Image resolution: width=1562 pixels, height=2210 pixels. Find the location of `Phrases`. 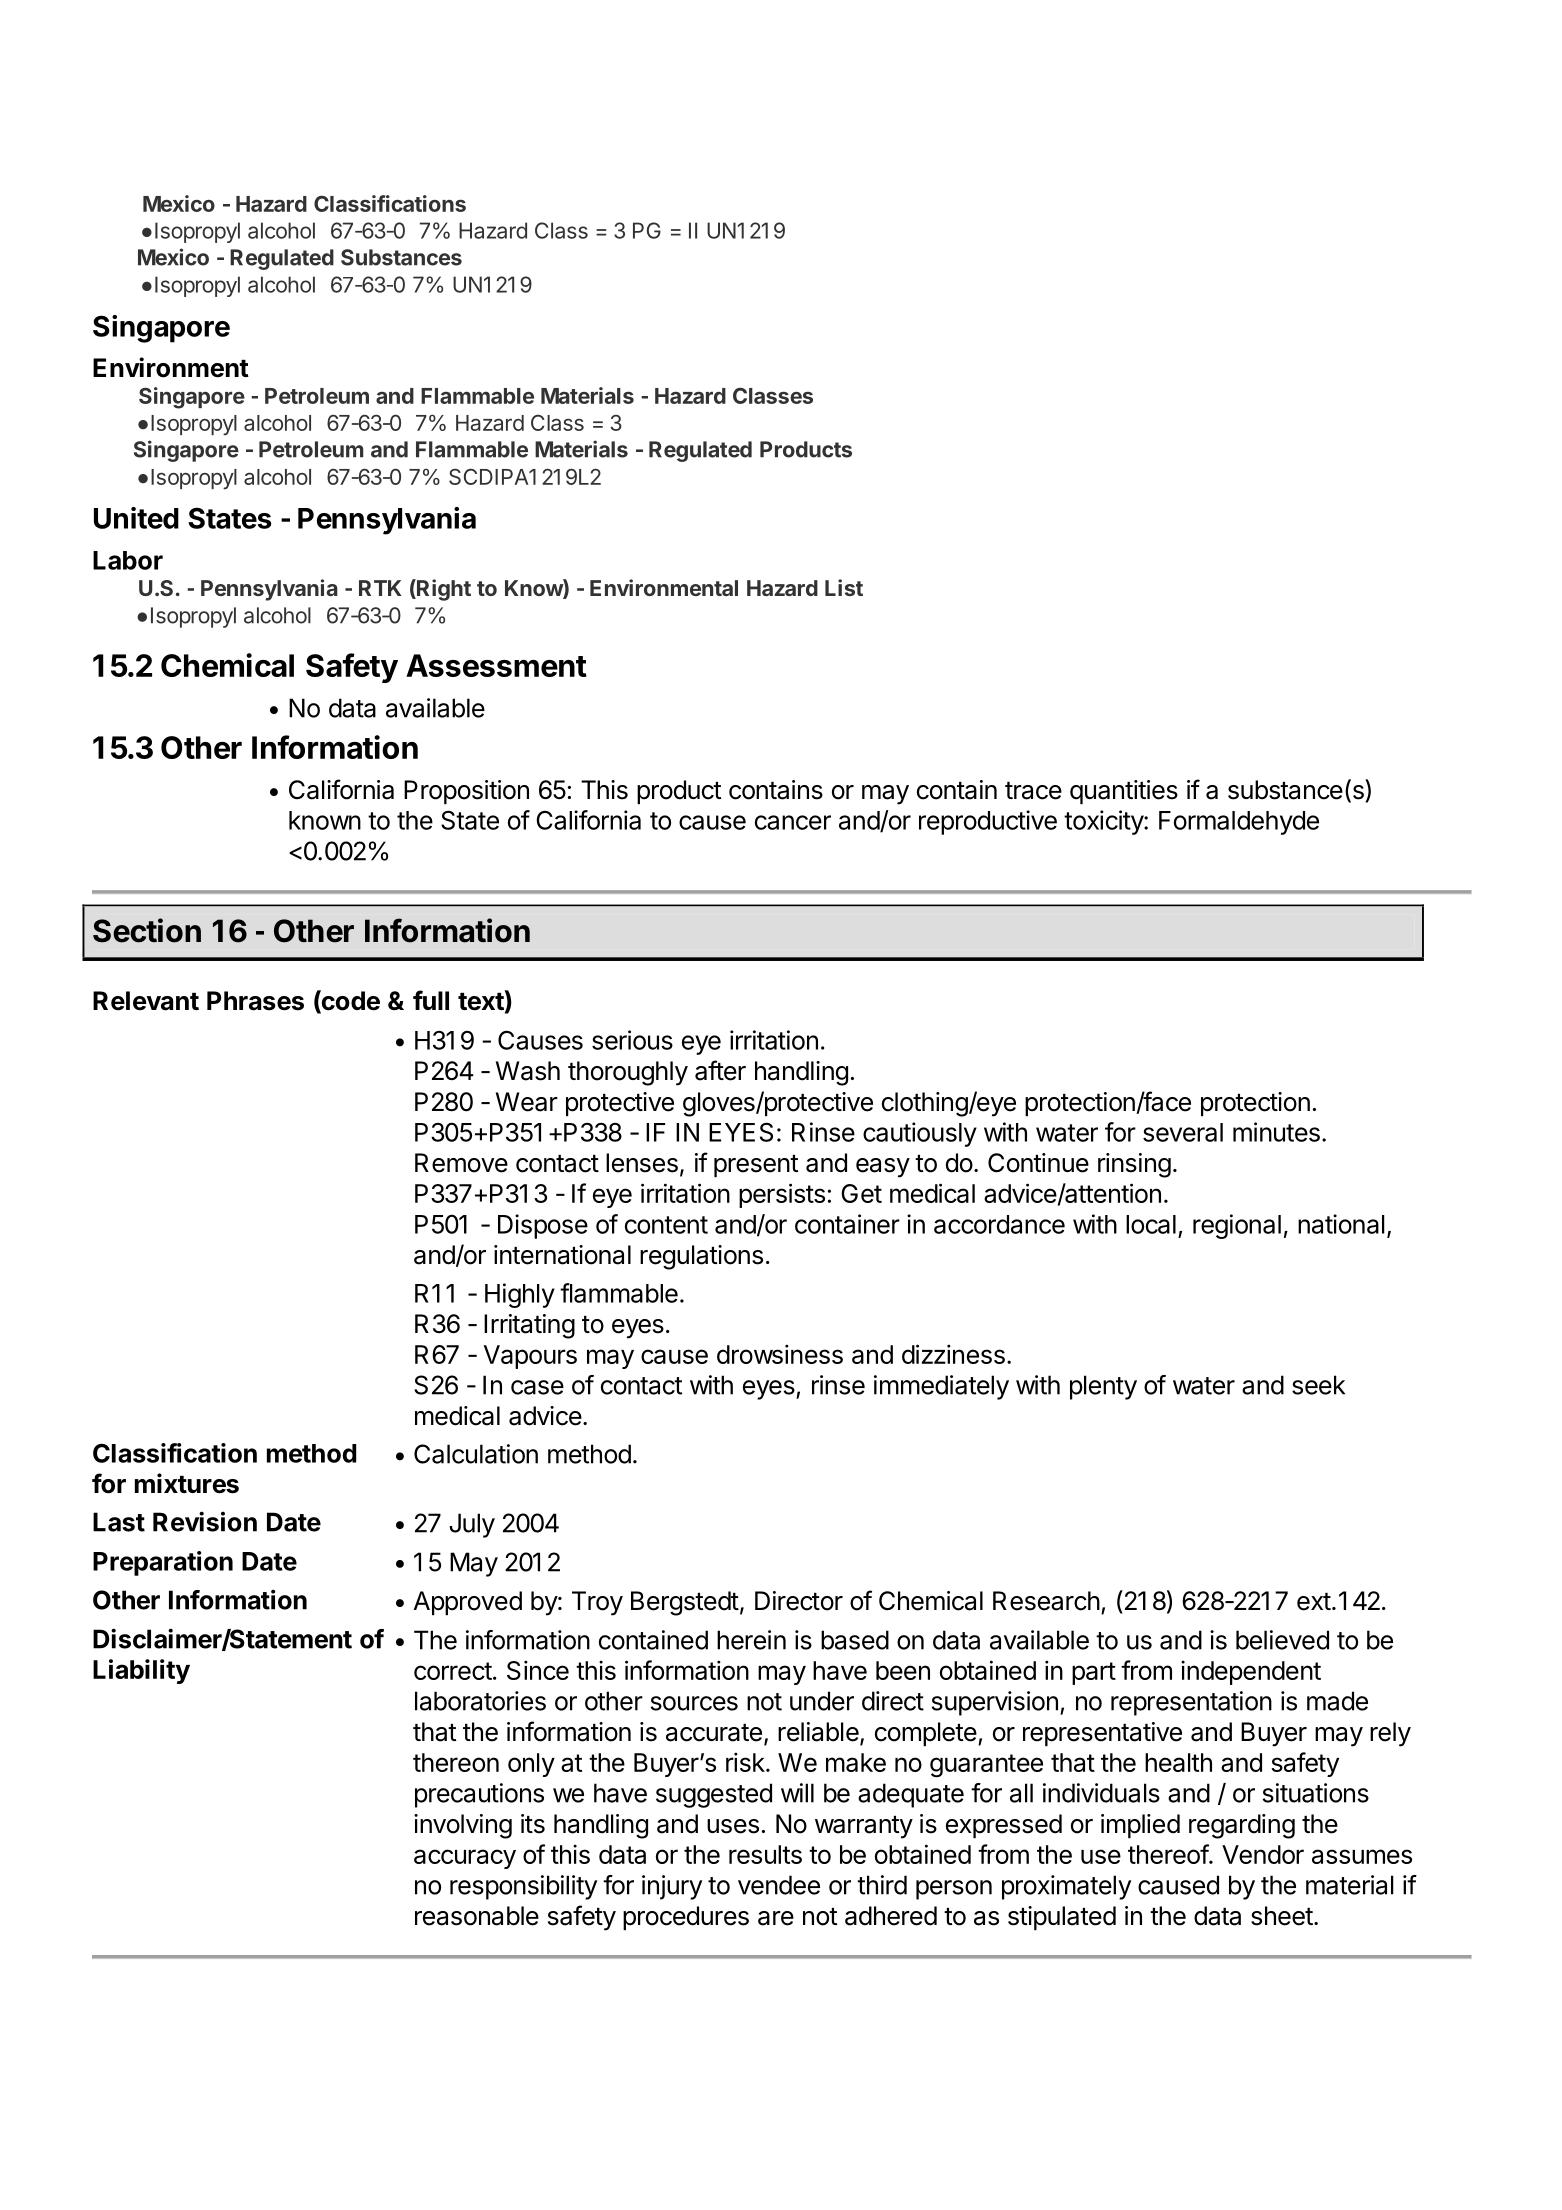

Phrases is located at coordinates (255, 1001).
